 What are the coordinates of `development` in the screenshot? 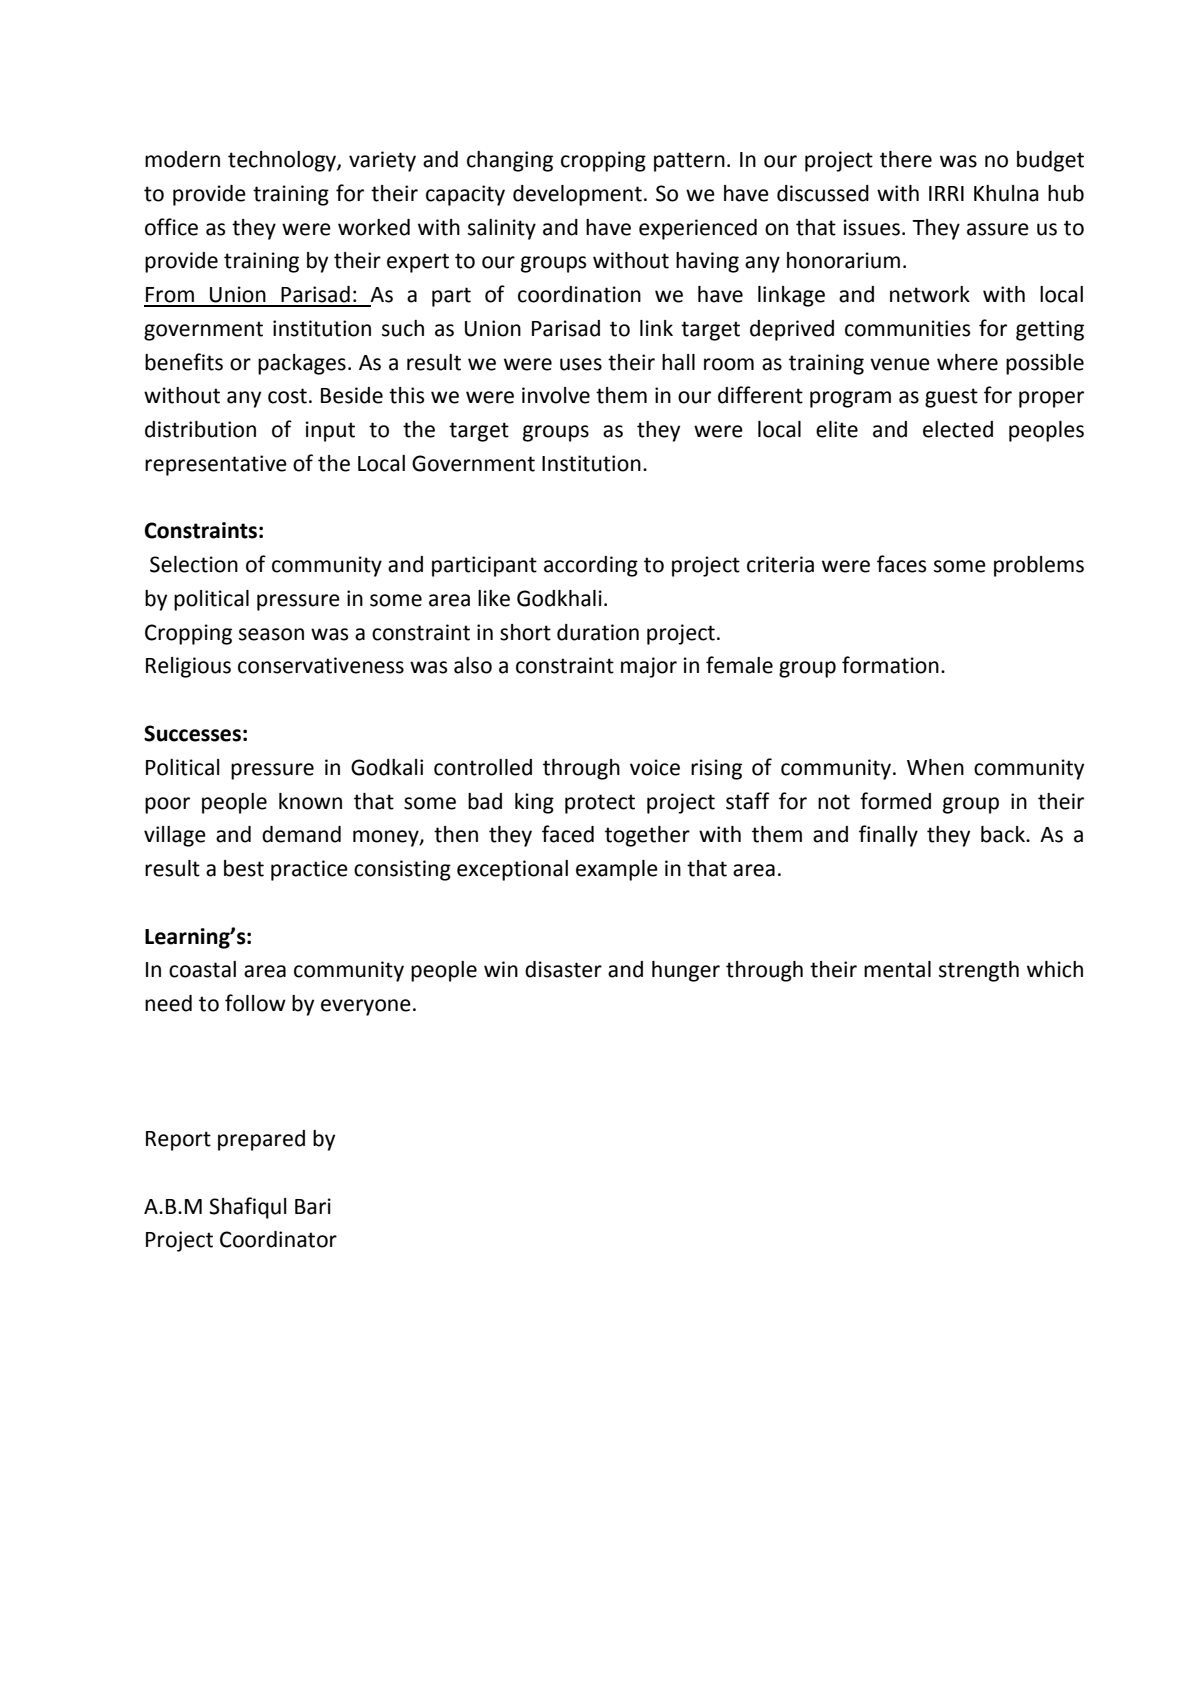 It's located at (577, 195).
